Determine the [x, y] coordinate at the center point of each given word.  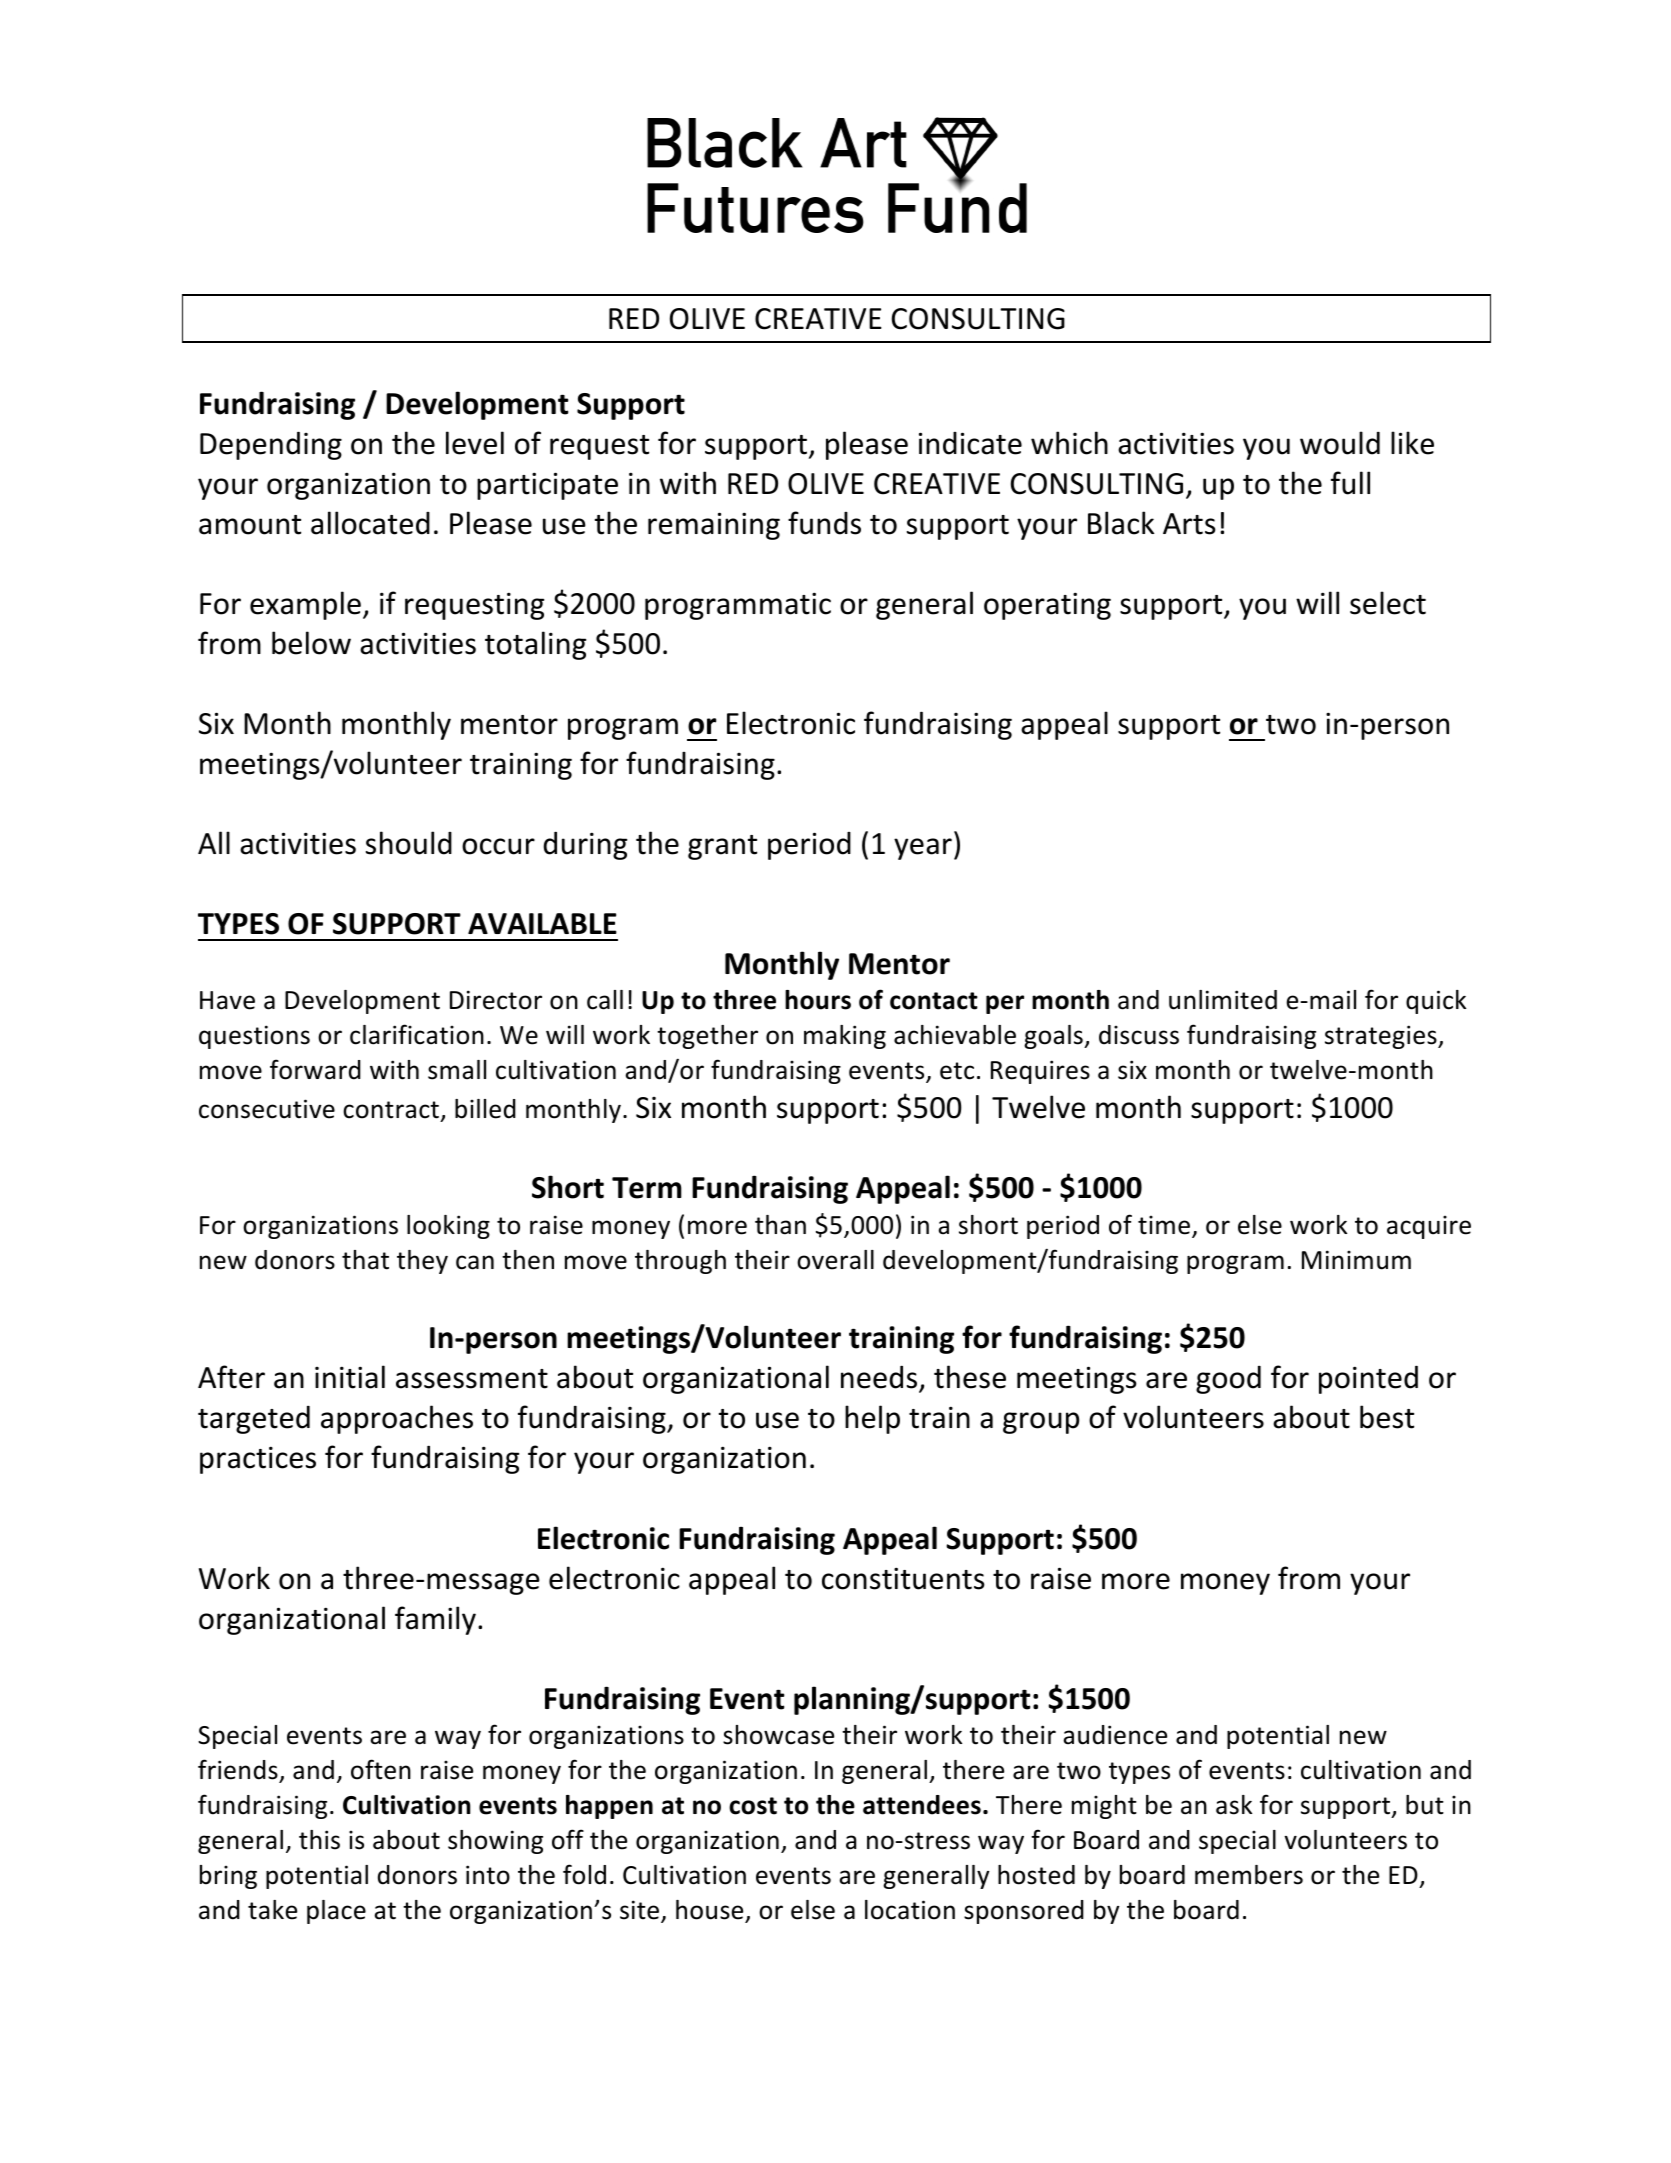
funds [824, 523]
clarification [417, 1034]
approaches [397, 1419]
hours [818, 1000]
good [1228, 1379]
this [319, 1840]
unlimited [1223, 1000]
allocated [370, 523]
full [1350, 483]
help [872, 1419]
